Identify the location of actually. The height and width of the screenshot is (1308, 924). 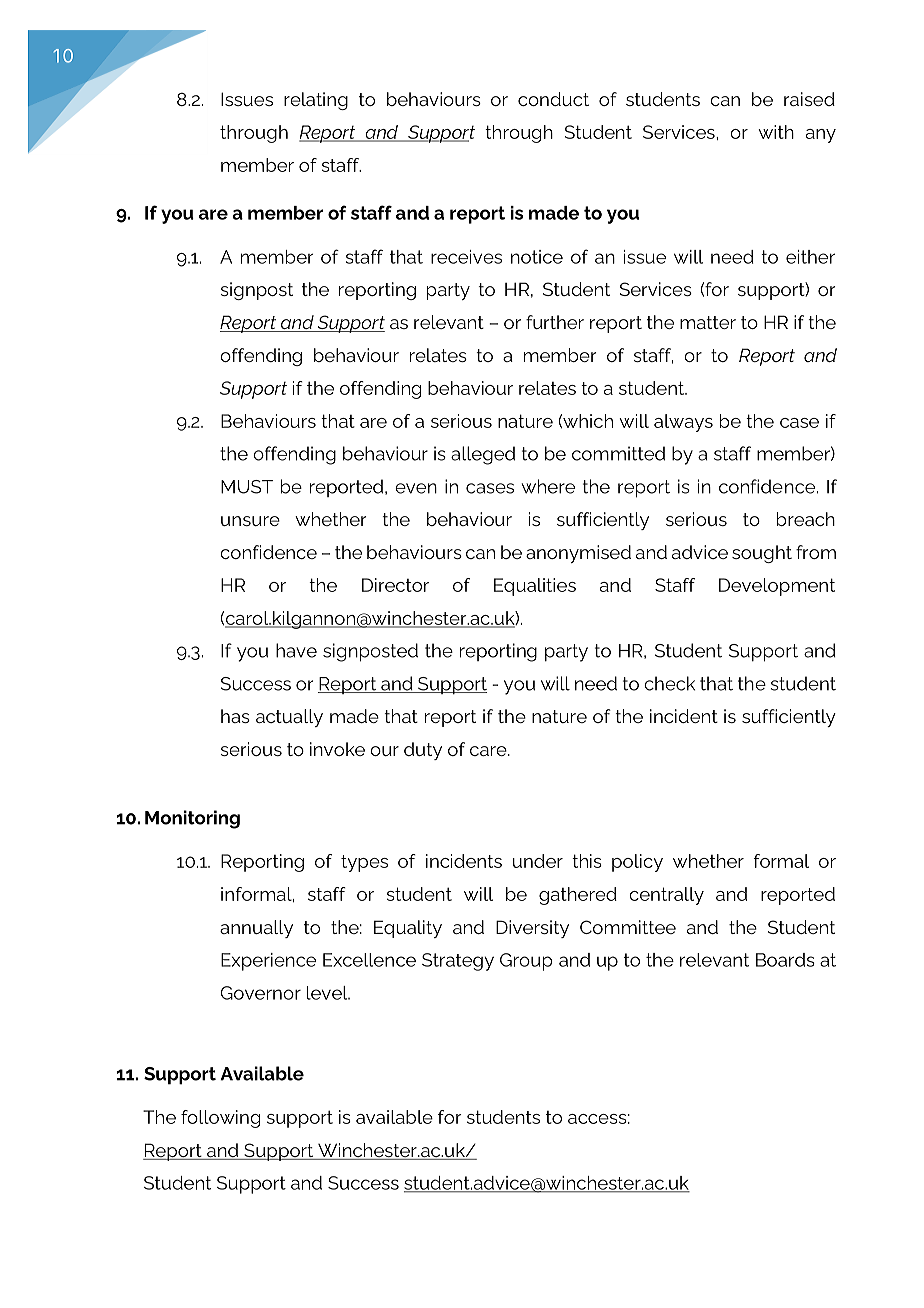
(289, 718).
